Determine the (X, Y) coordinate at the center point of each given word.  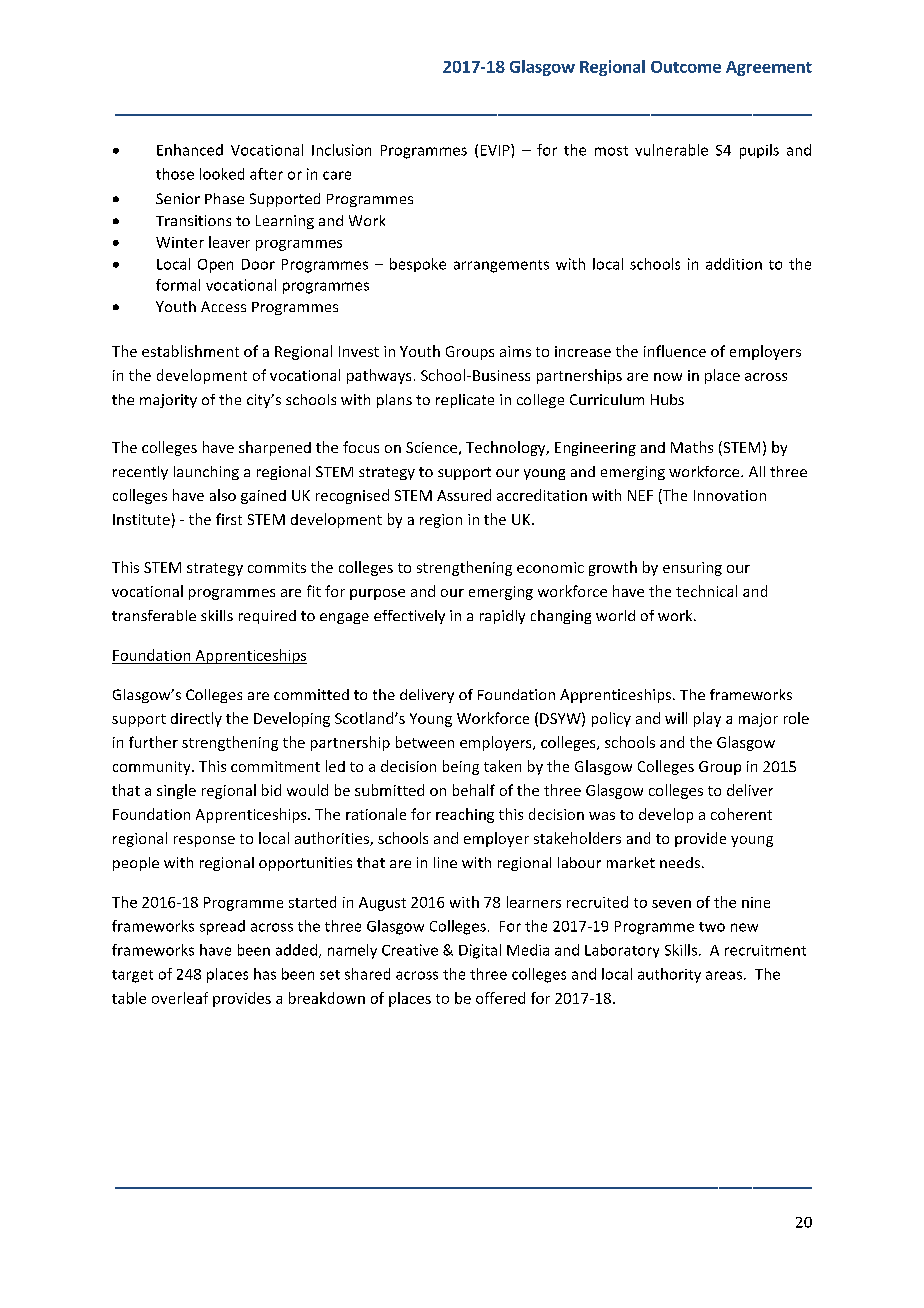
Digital (480, 951)
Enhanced (190, 150)
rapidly (502, 617)
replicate (465, 401)
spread (222, 927)
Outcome (686, 67)
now (668, 377)
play (707, 719)
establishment (190, 351)
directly (196, 719)
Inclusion (341, 150)
